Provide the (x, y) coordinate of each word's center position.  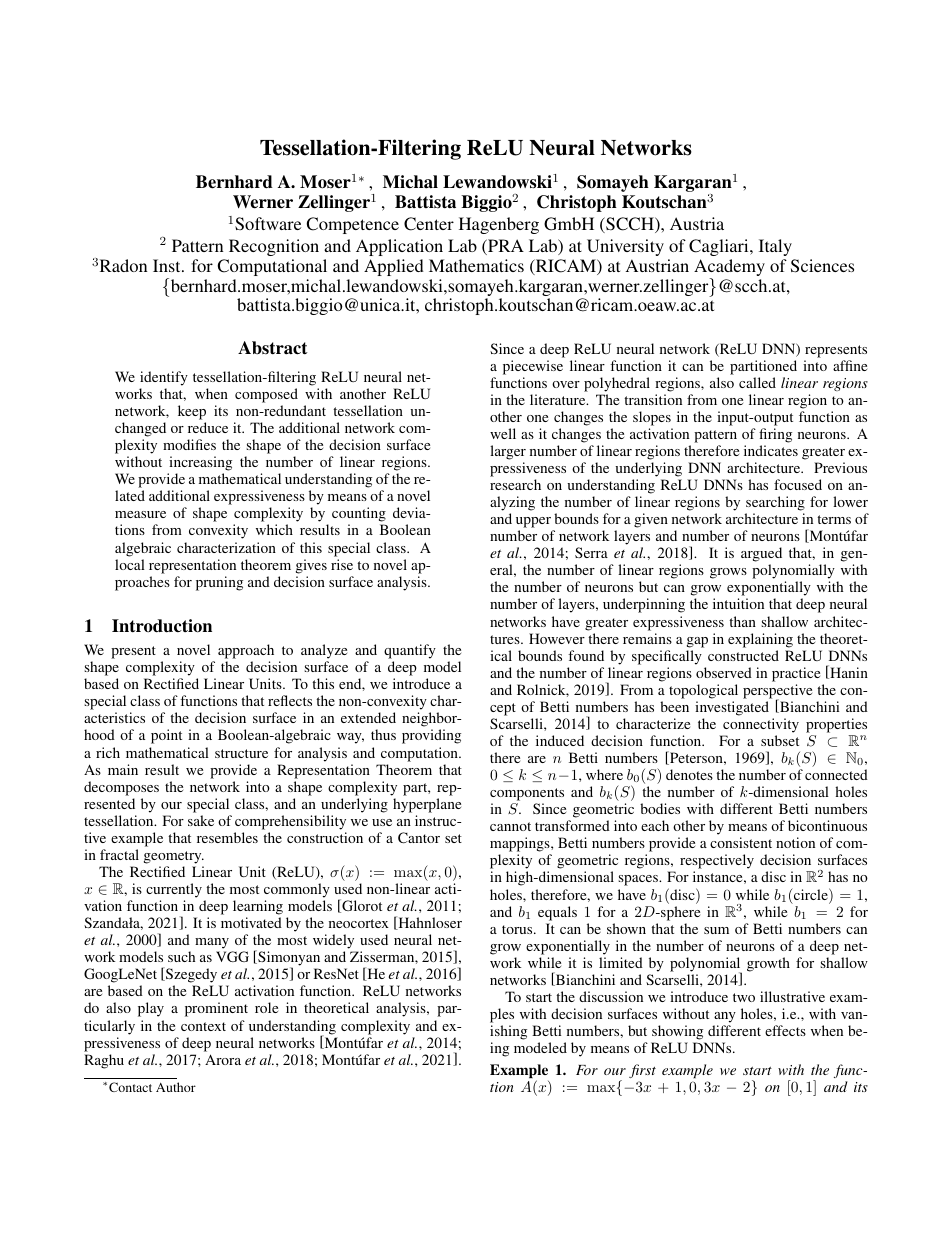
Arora (223, 1059)
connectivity (761, 725)
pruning (219, 583)
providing (431, 736)
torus (518, 929)
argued (761, 556)
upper (533, 522)
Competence (352, 225)
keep (192, 412)
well (503, 433)
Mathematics (476, 265)
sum (716, 930)
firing (775, 435)
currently (174, 890)
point (166, 736)
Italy (775, 247)
